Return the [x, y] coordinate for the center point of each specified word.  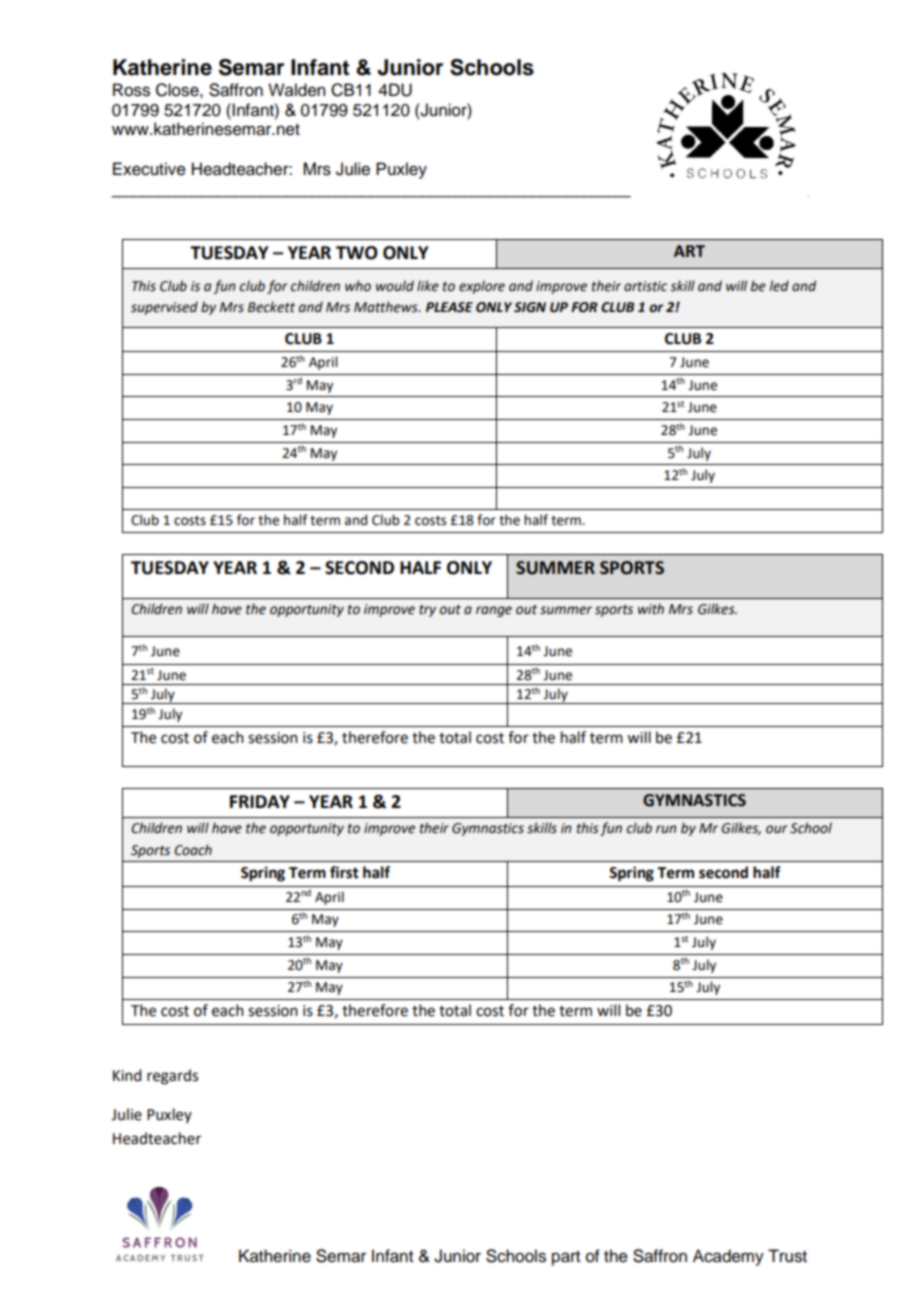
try [427, 611]
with [651, 609]
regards [172, 1077]
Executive [149, 169]
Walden [296, 90]
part [566, 1258]
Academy [728, 1257]
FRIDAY [260, 801]
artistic [645, 286]
